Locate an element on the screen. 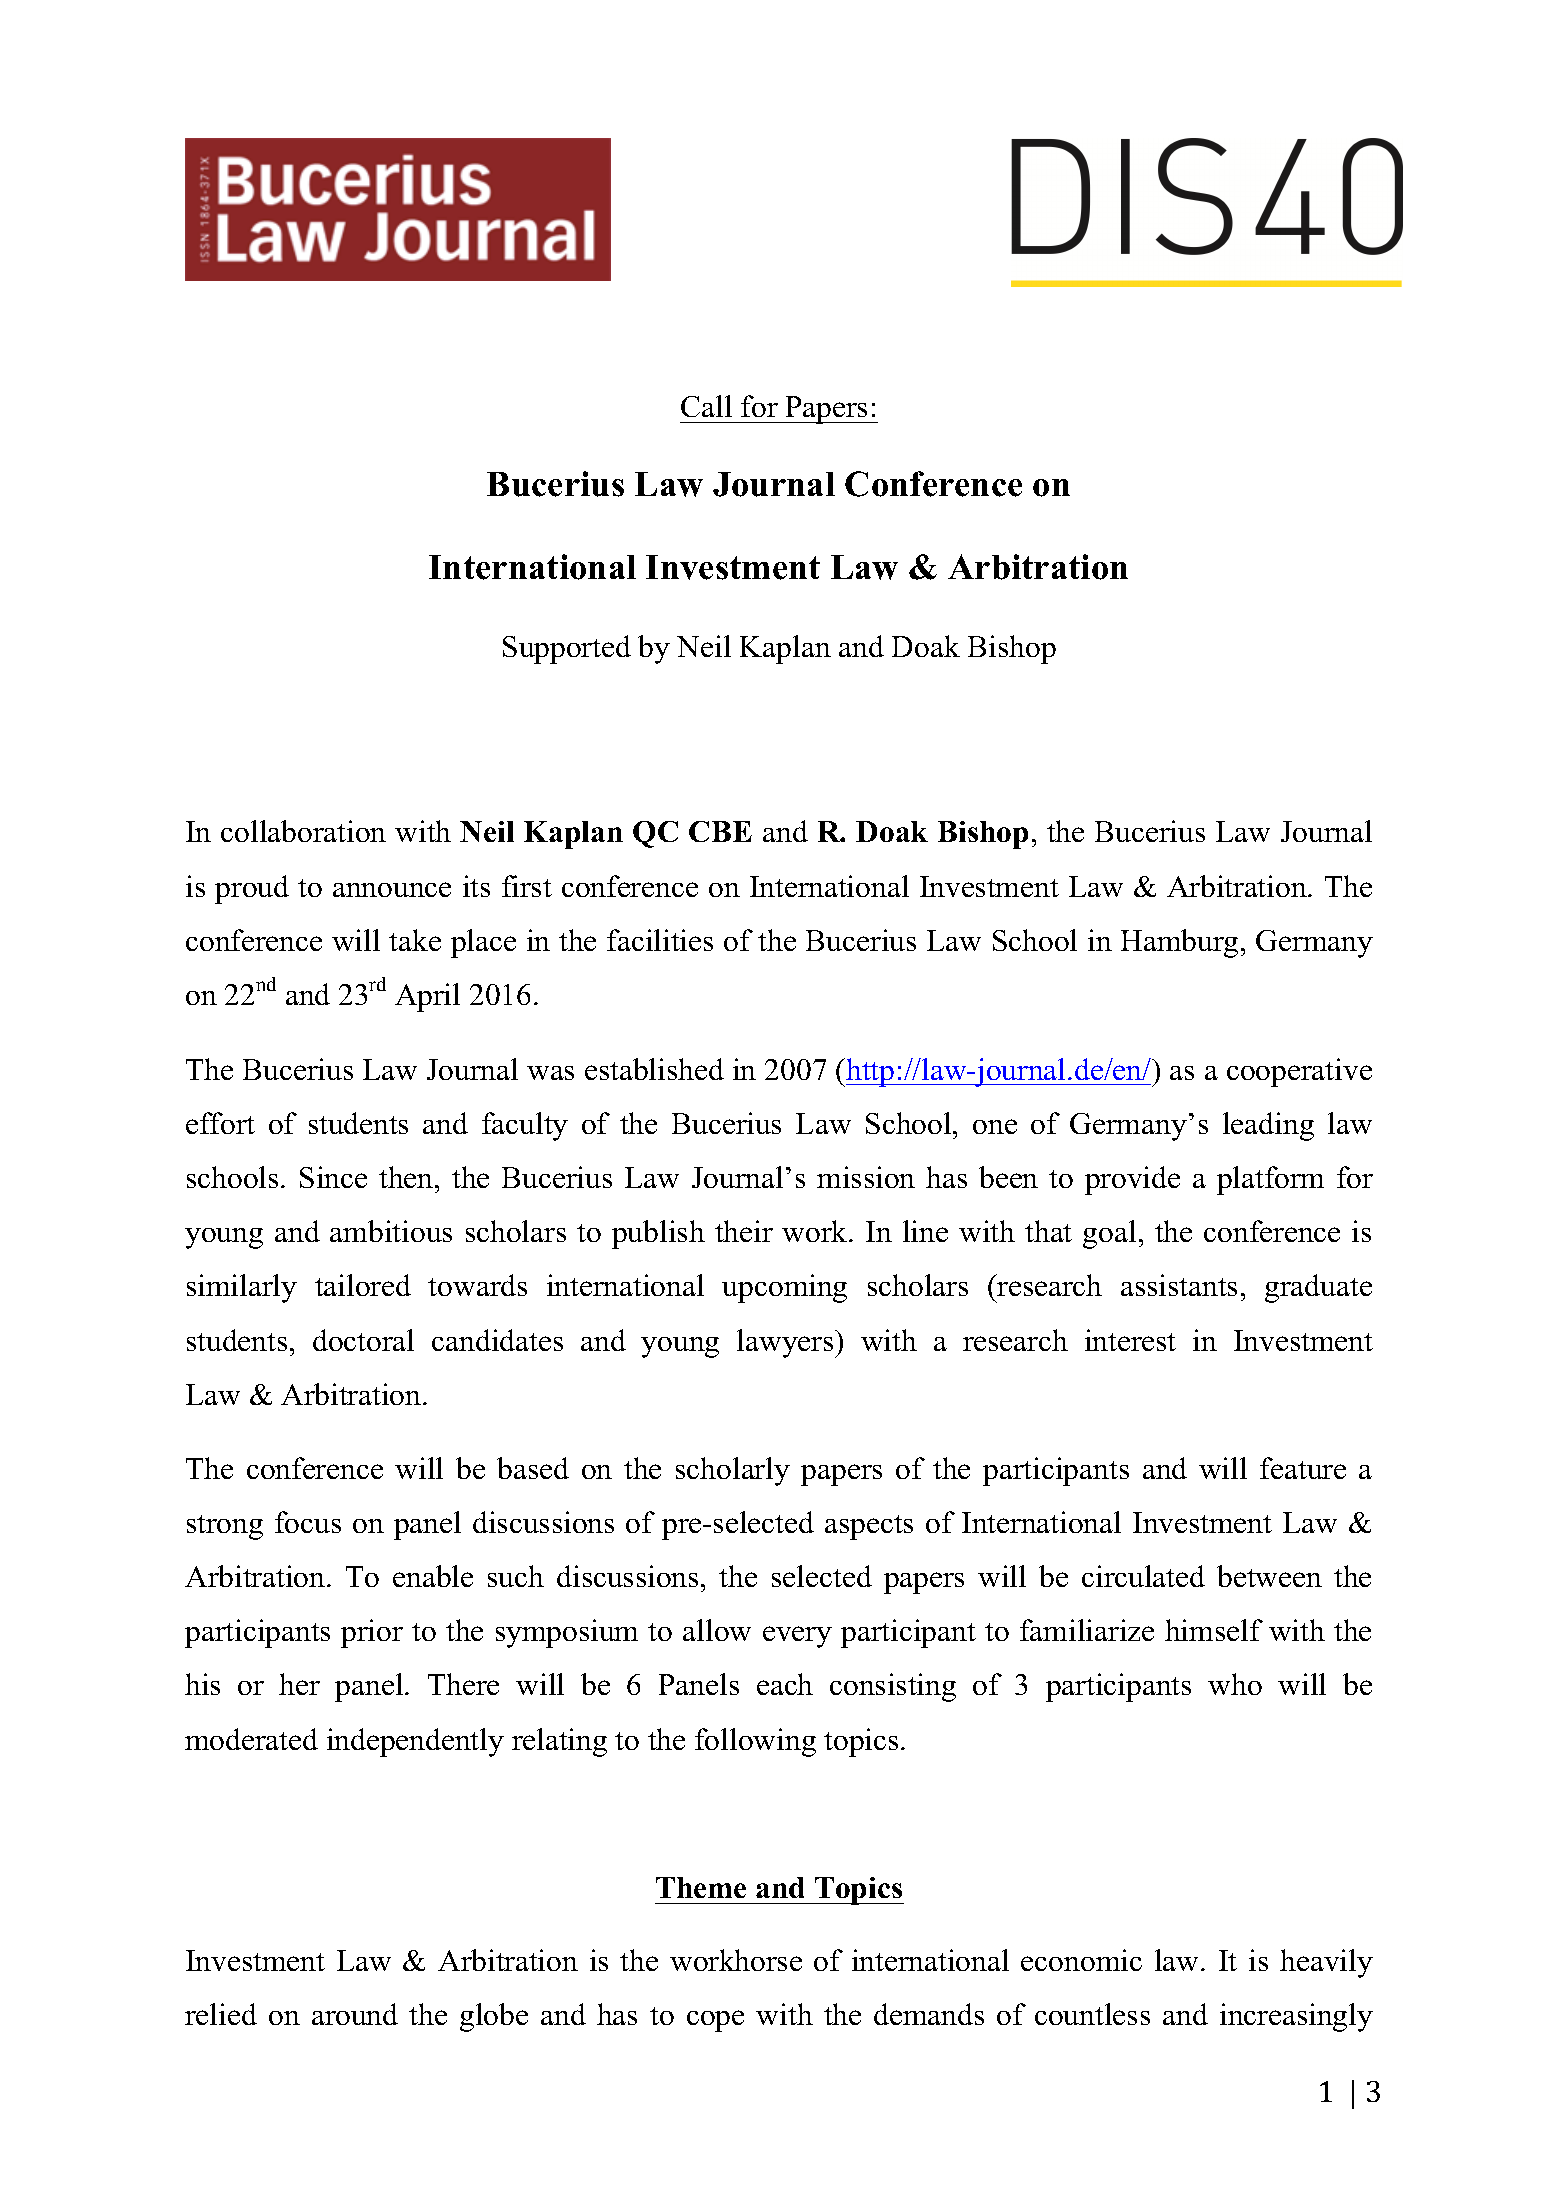 The height and width of the screenshot is (2206, 1559). CBE is located at coordinates (720, 831).
